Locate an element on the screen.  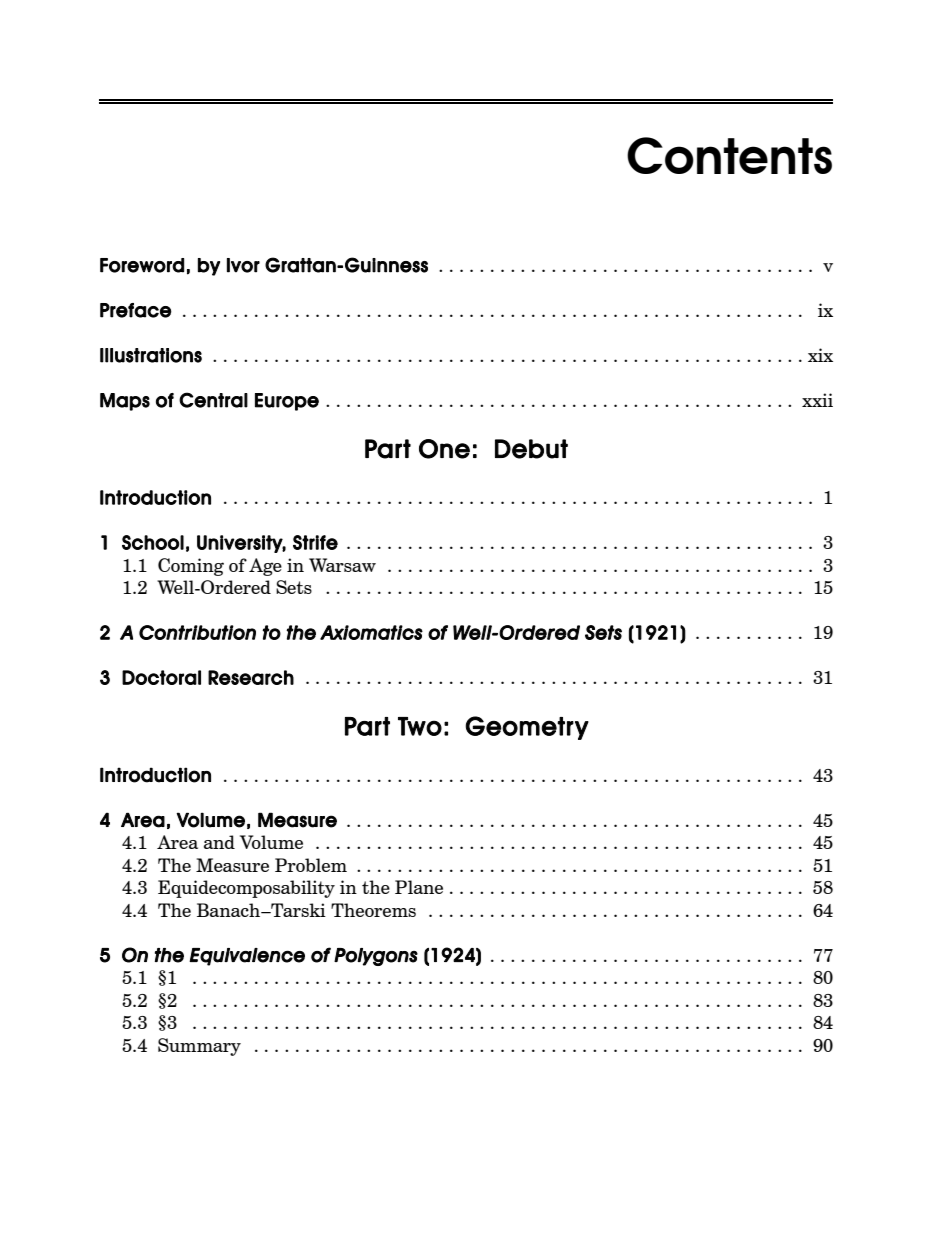
One is located at coordinates (444, 449).
